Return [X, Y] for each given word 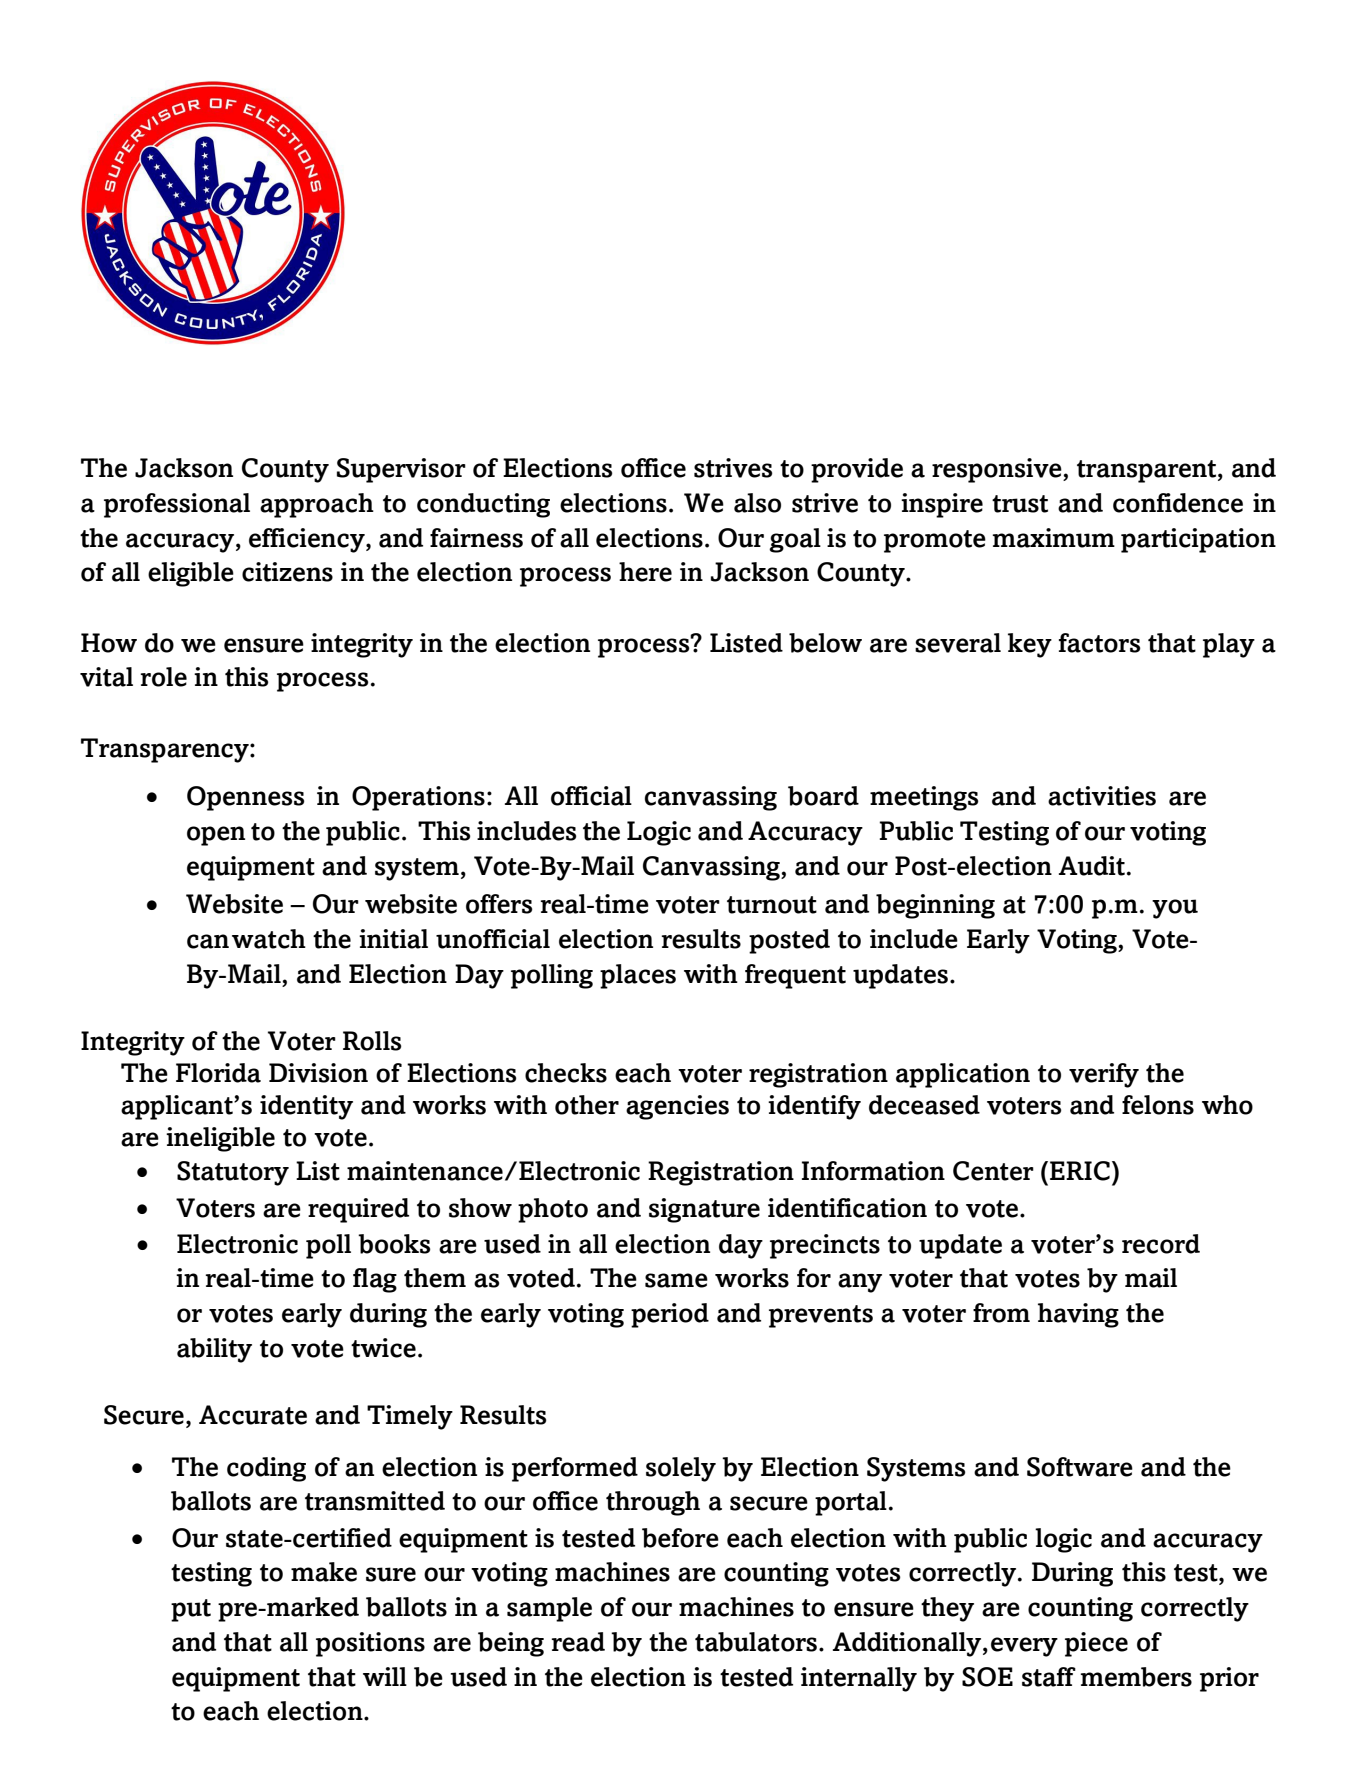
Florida [218, 1073]
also [757, 503]
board [823, 796]
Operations [418, 798]
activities [1102, 796]
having [1078, 1315]
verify [1104, 1075]
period [670, 1315]
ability [214, 1350]
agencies [677, 1107]
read [578, 1642]
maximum [1053, 538]
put [191, 1610]
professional [177, 505]
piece [1096, 1644]
